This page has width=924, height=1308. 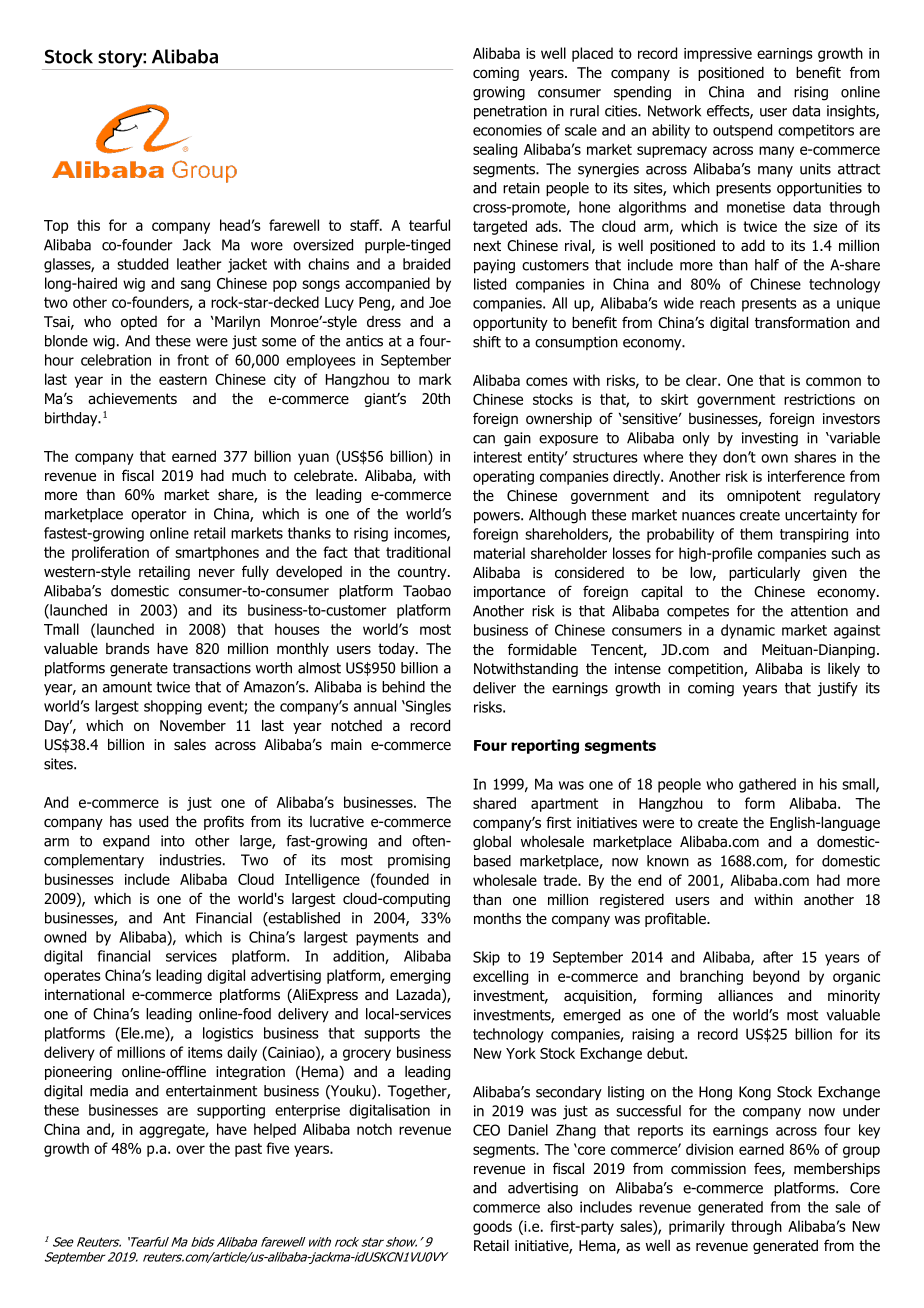 I want to click on outspend, so click(x=742, y=131).
